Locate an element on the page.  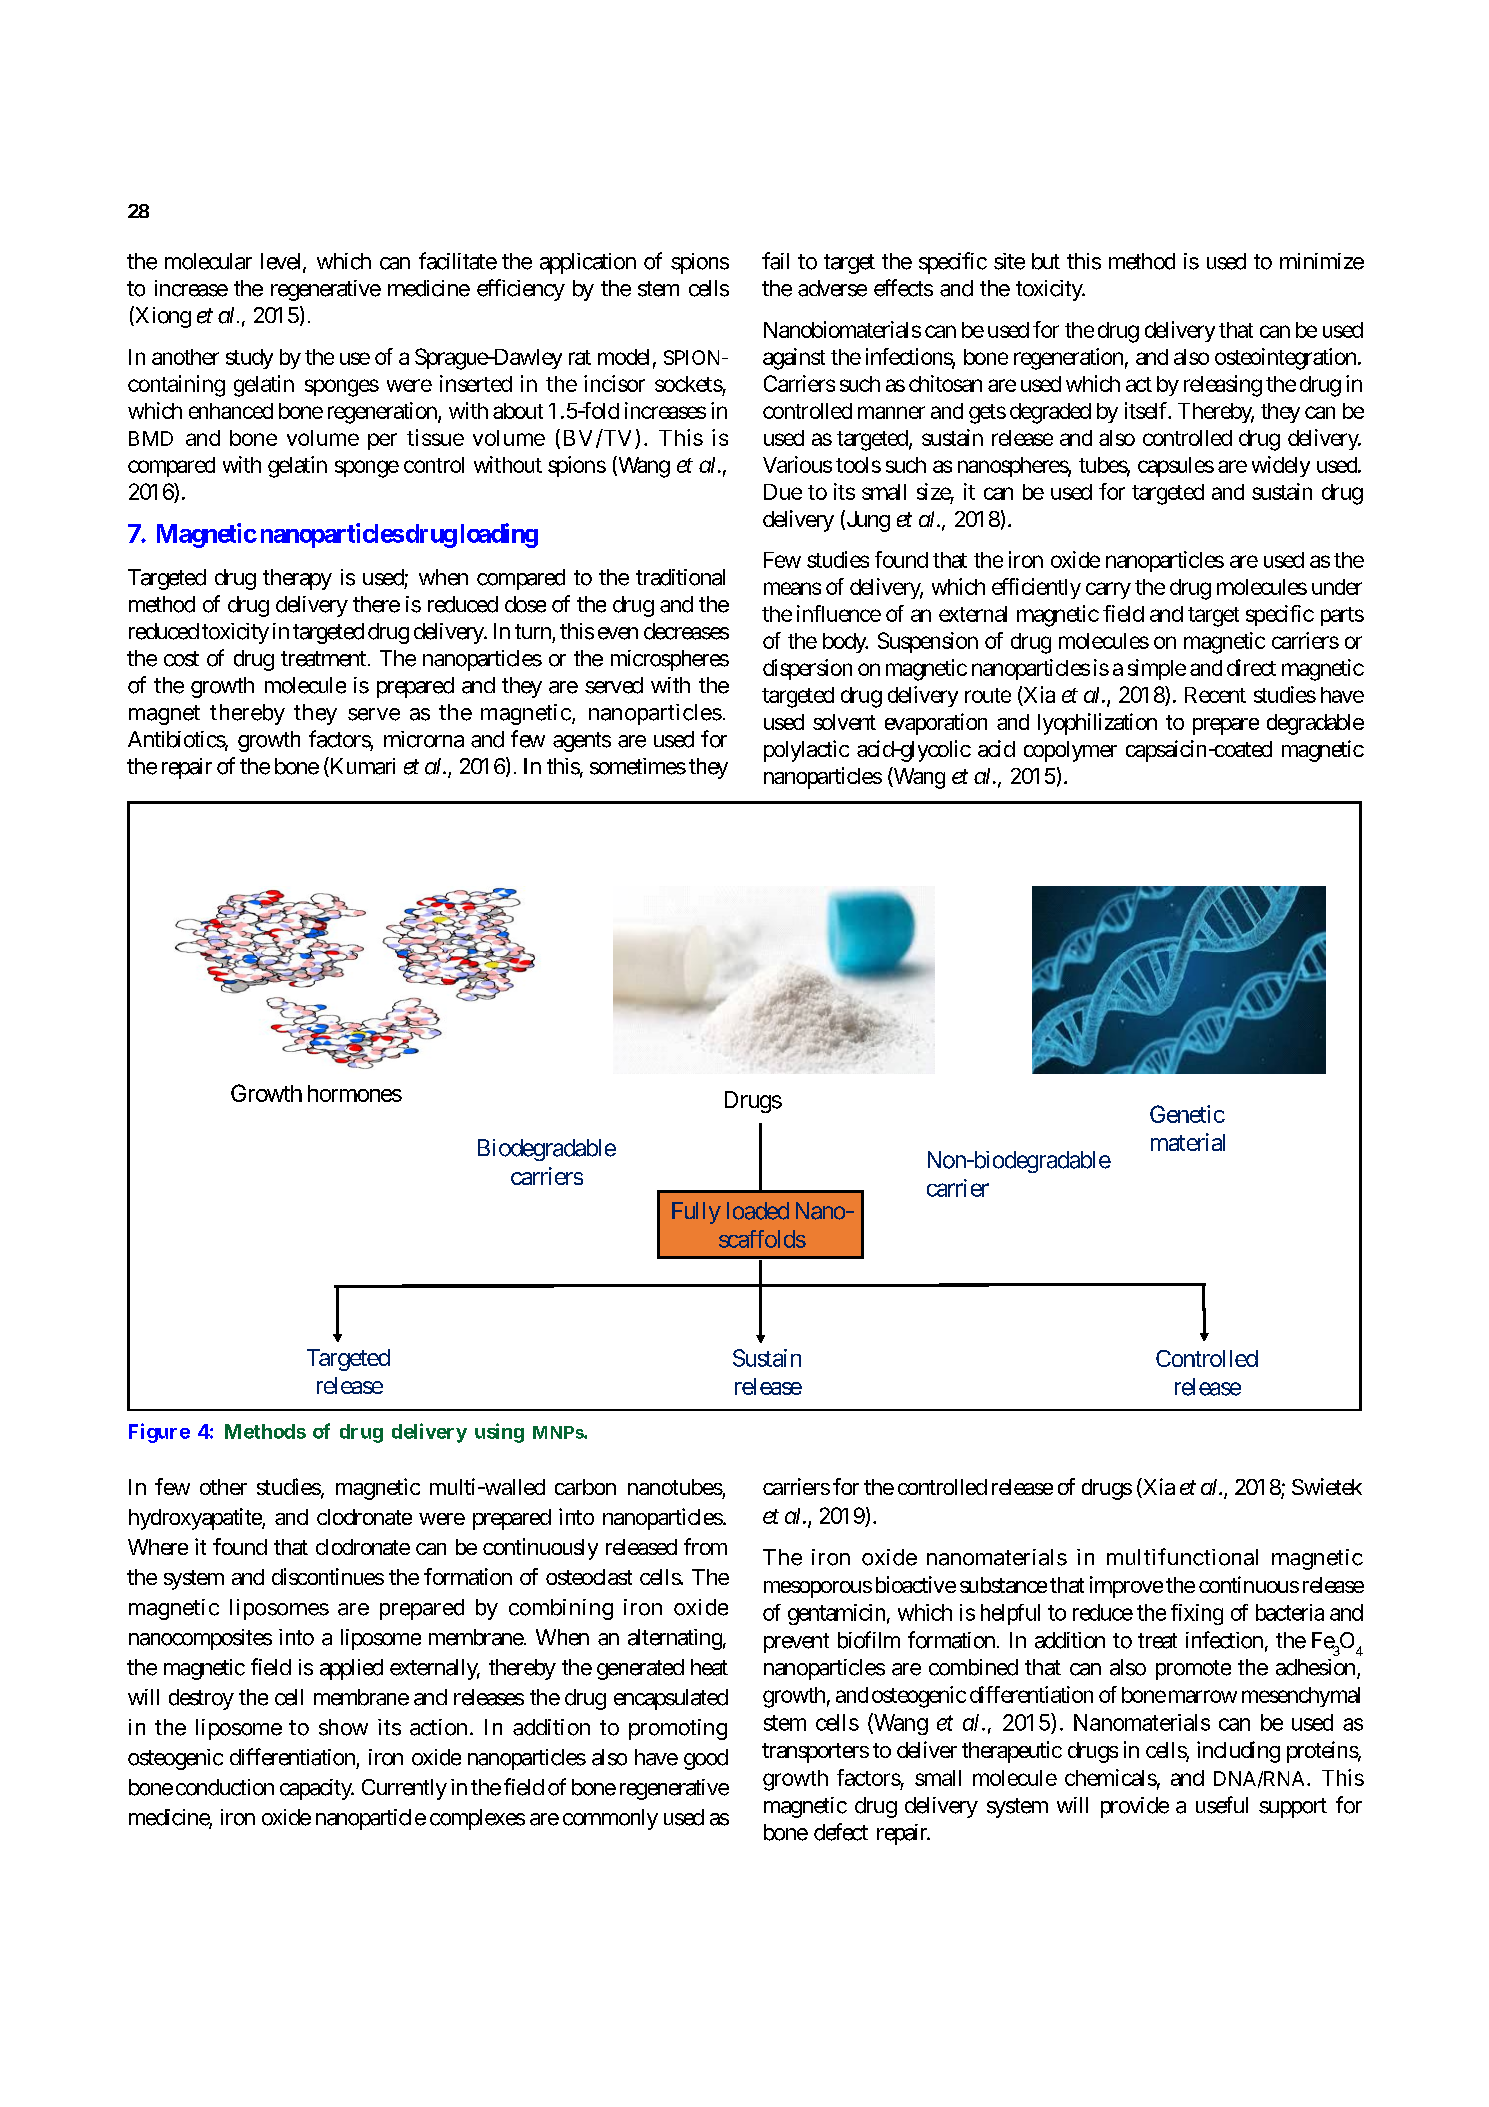
polylactic is located at coordinates (806, 751).
